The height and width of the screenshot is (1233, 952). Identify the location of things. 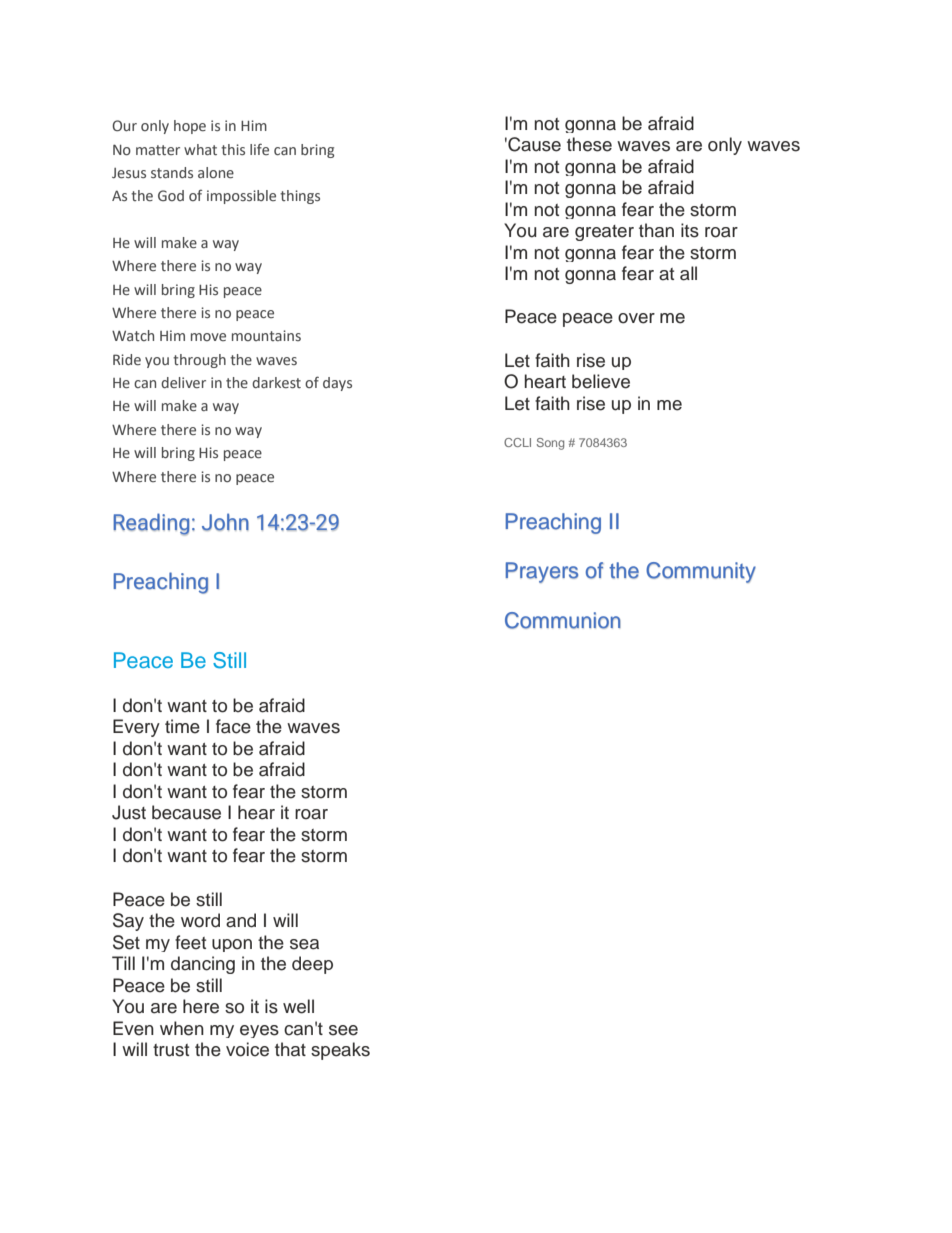
(300, 197).
